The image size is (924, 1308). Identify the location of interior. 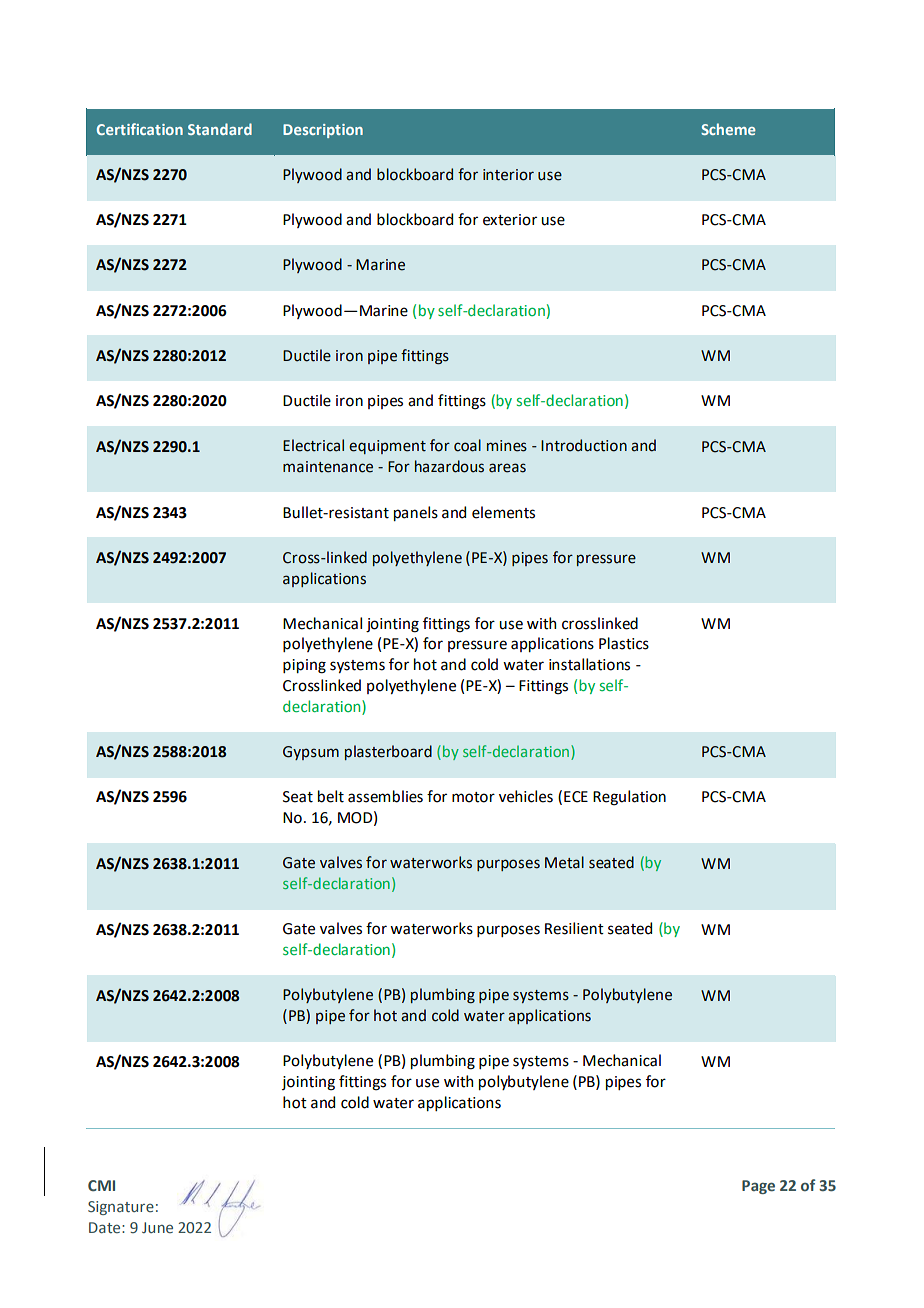
(508, 175).
